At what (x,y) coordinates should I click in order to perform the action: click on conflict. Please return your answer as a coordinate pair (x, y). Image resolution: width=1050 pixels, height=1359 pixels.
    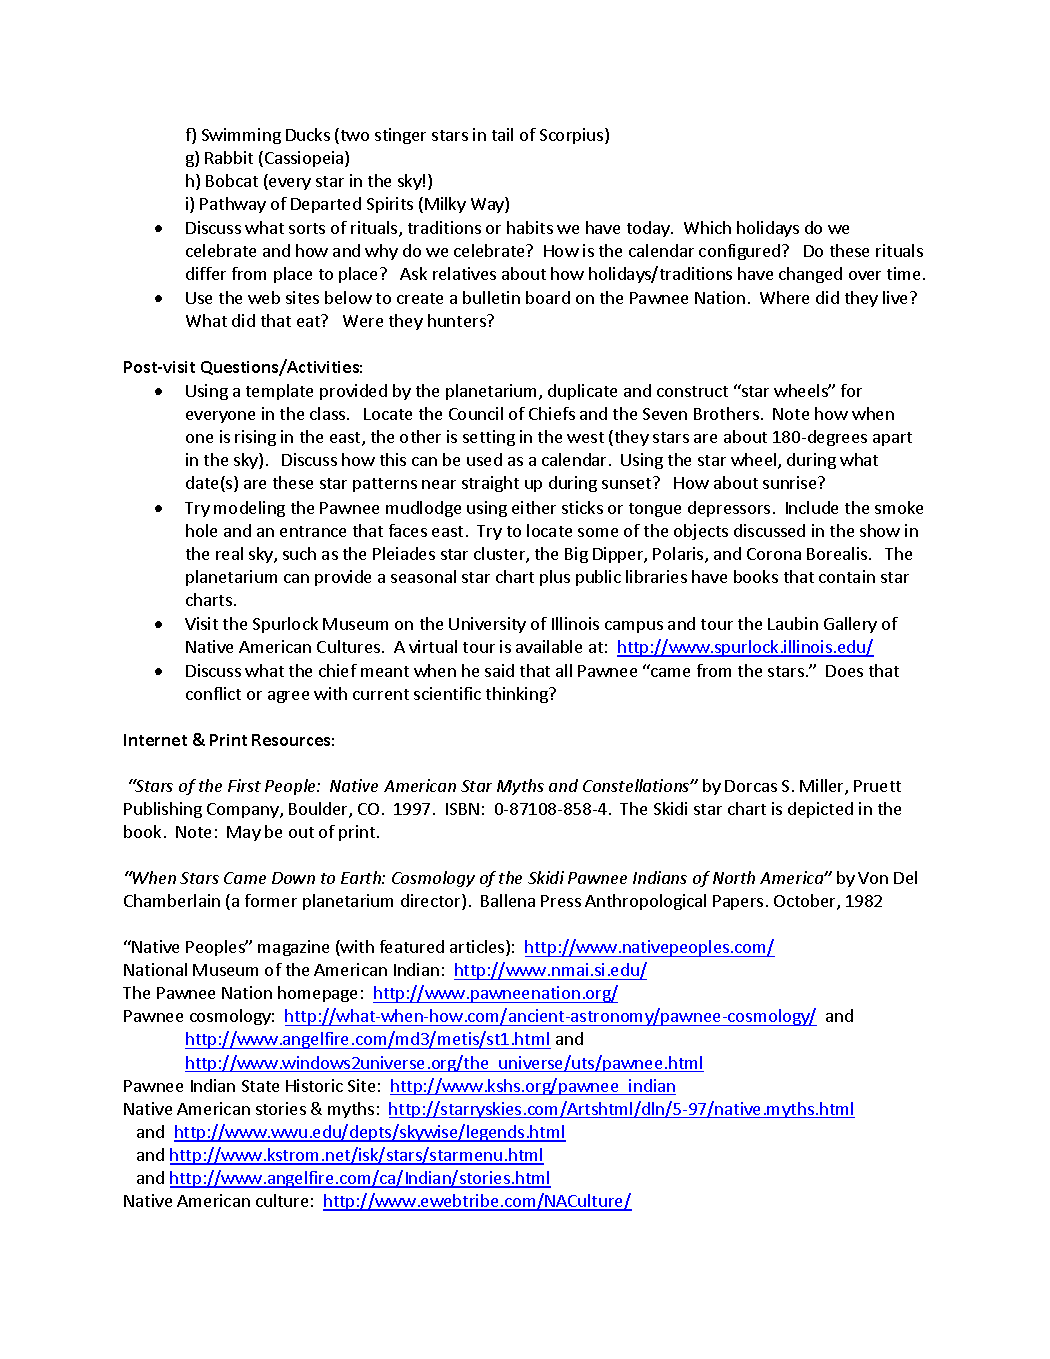
    Looking at the image, I should click on (213, 693).
